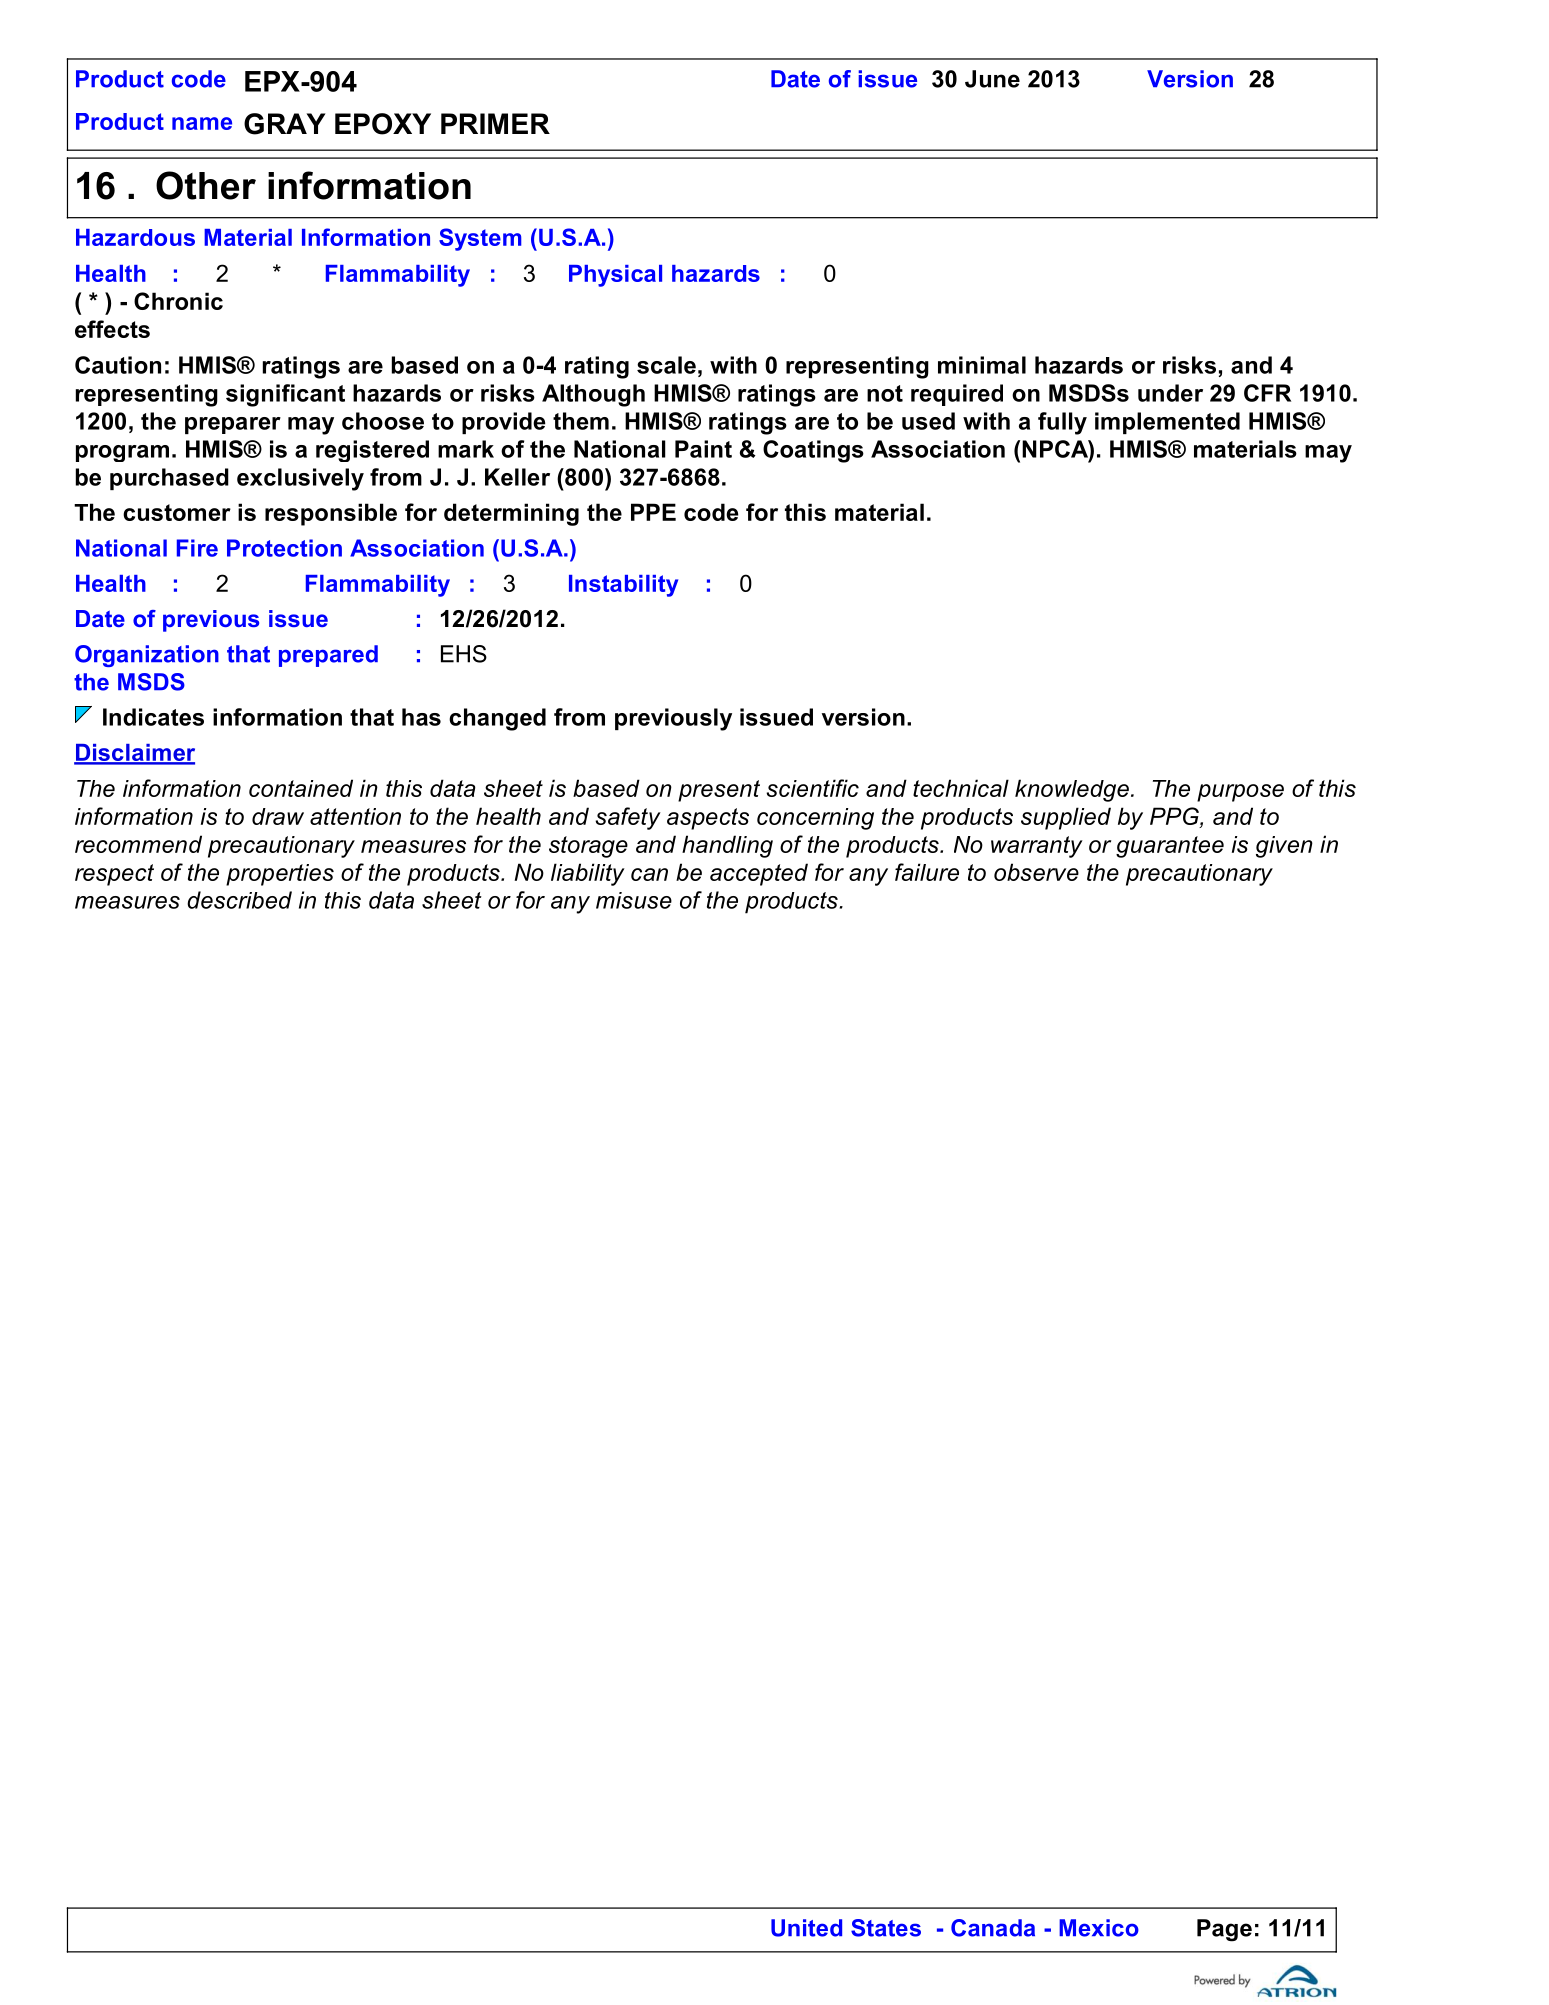 Image resolution: width=1549 pixels, height=2005 pixels. Describe the element at coordinates (1036, 872) in the page. I see `observe` at that location.
